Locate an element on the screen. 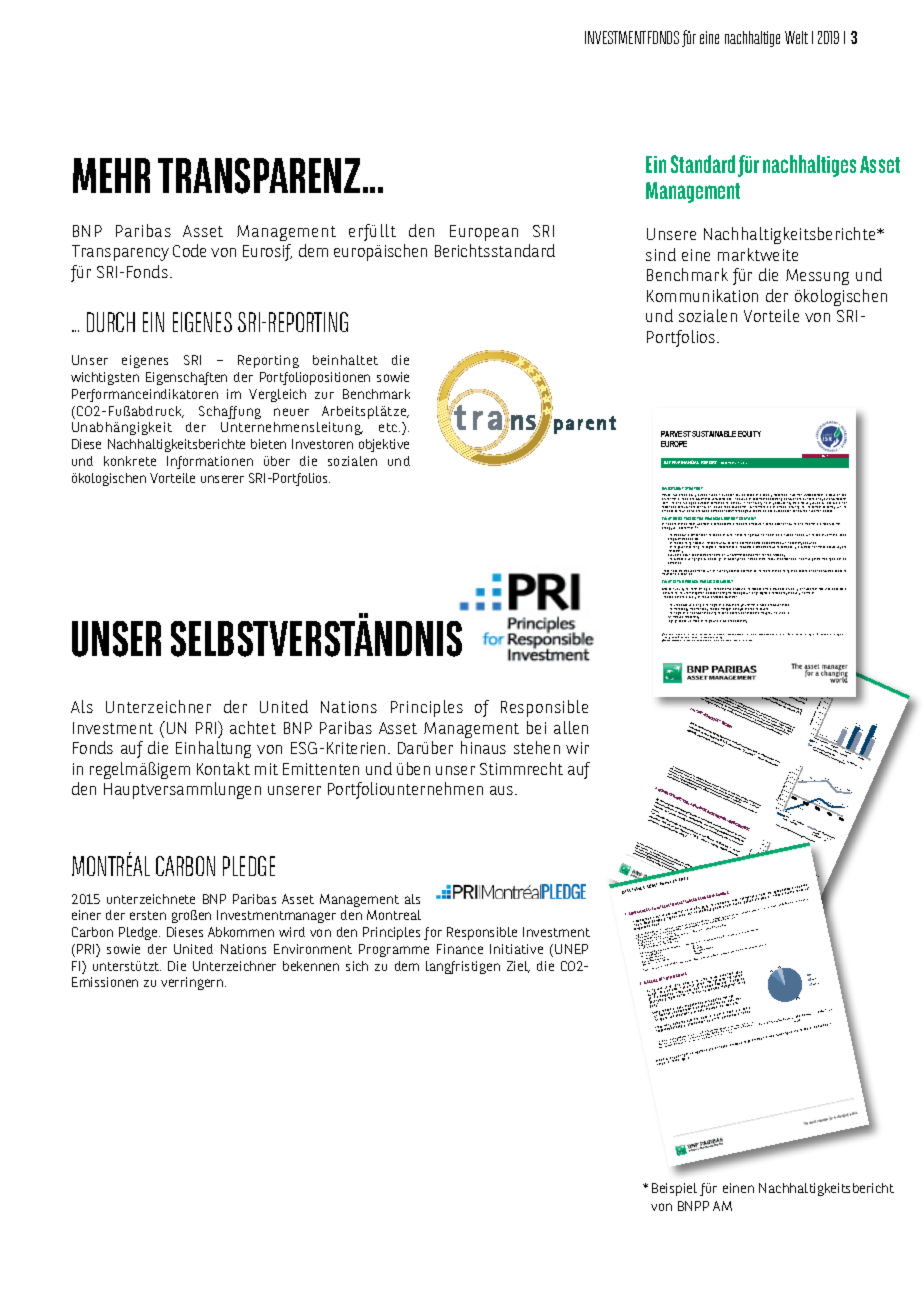  wird is located at coordinates (292, 932).
